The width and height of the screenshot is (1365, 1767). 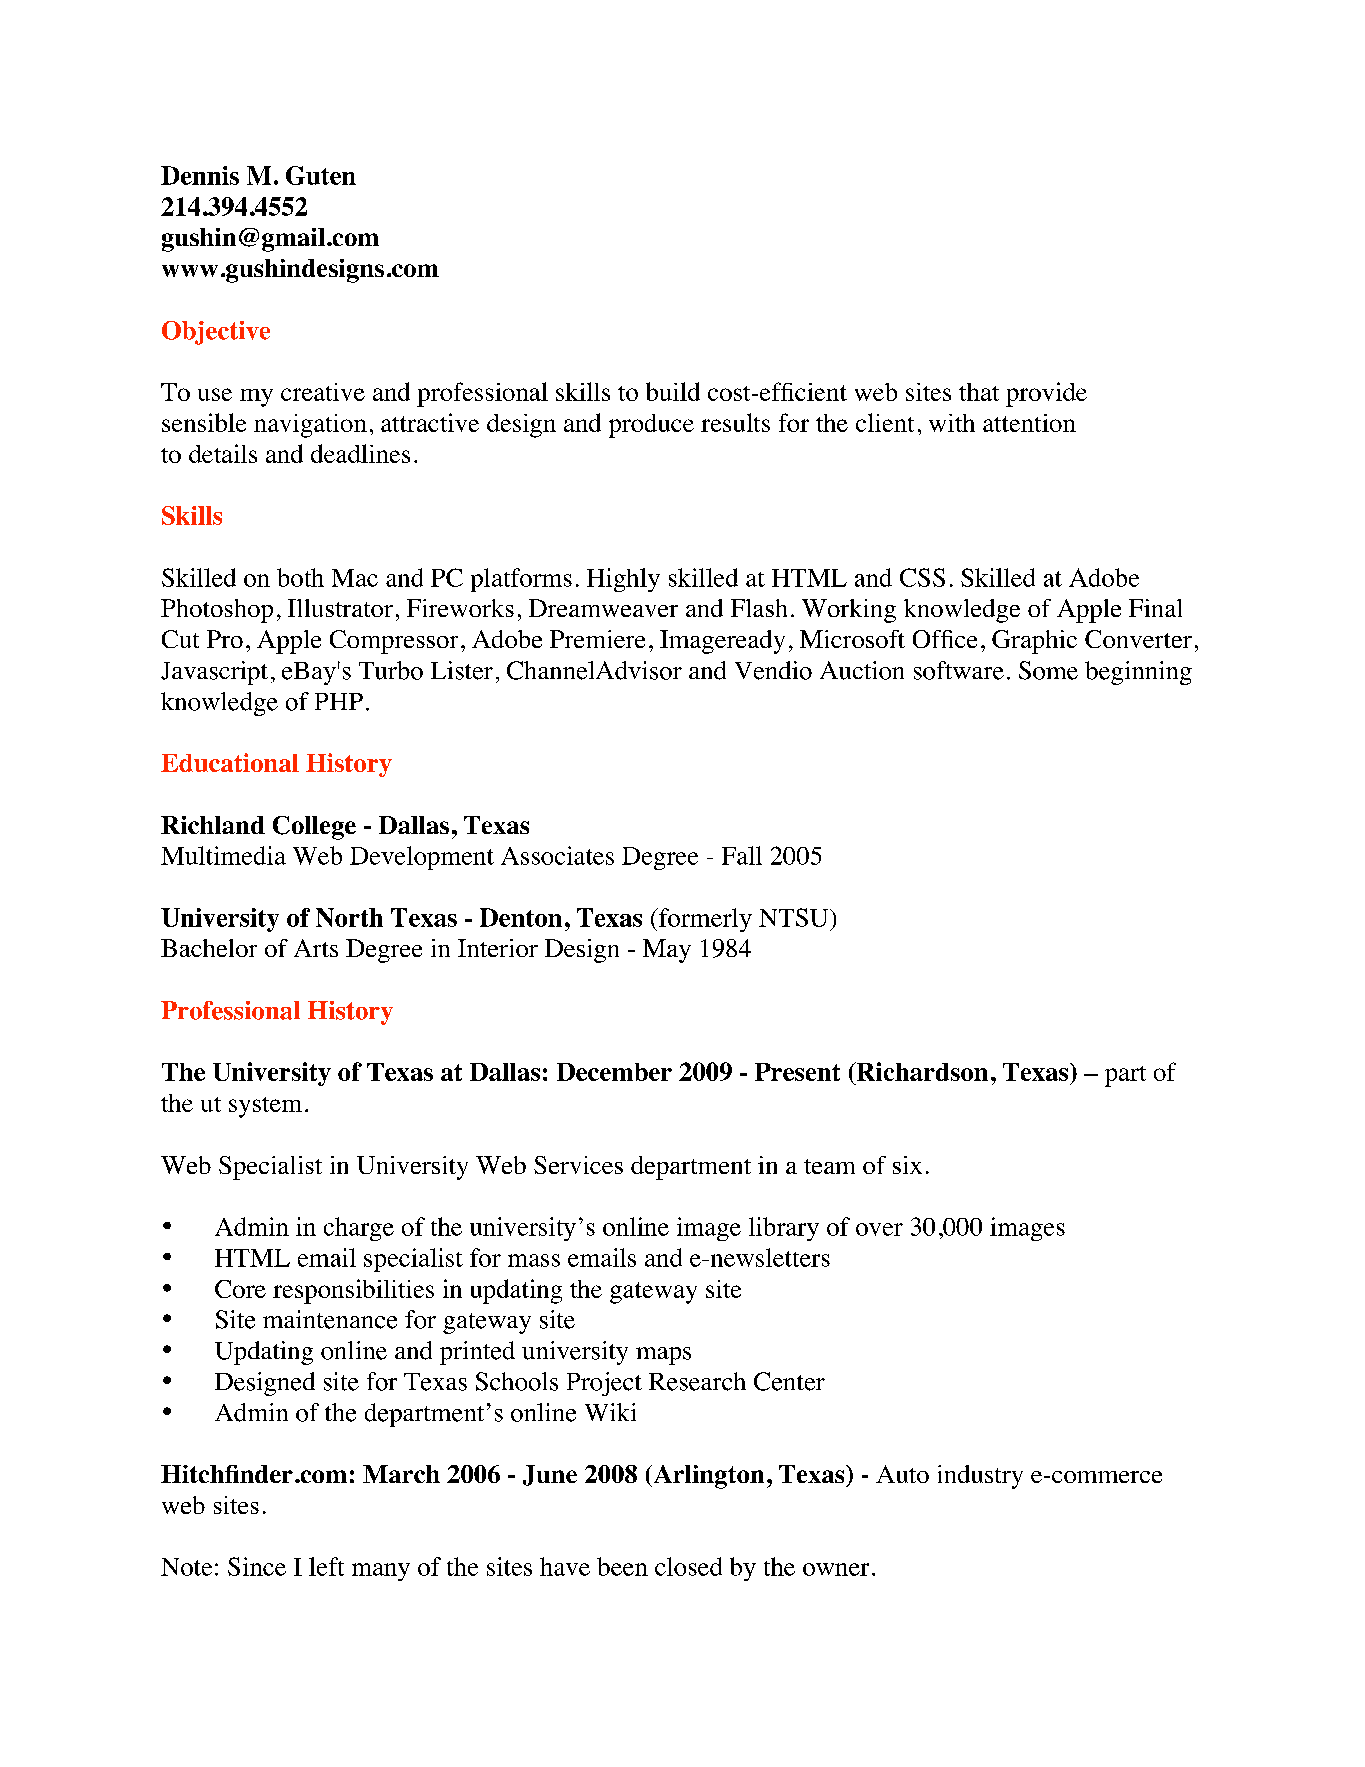 I want to click on deadlines, so click(x=360, y=453).
